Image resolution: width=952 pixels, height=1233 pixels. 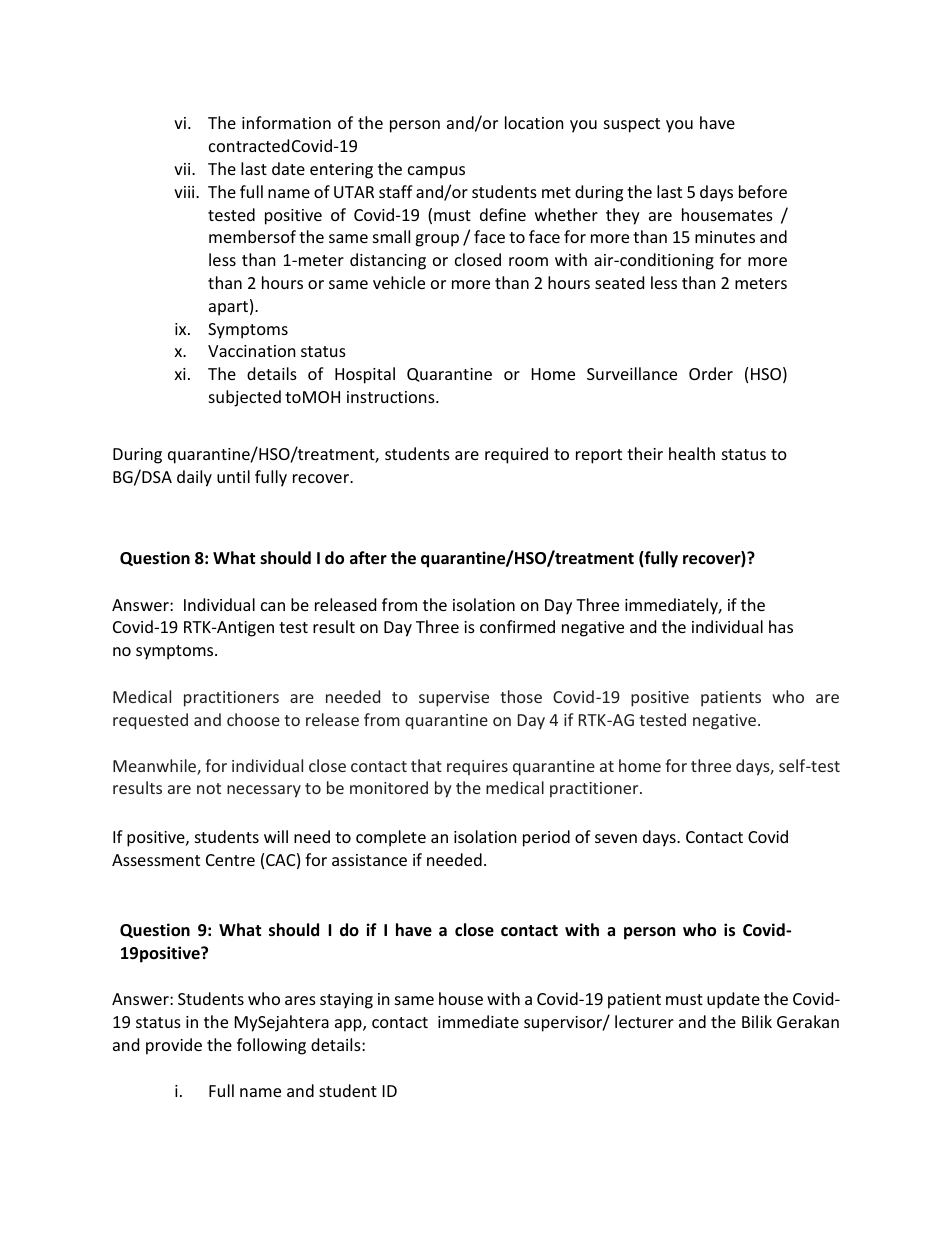 What do you see at coordinates (757, 1021) in the screenshot?
I see `Bilik` at bounding box center [757, 1021].
